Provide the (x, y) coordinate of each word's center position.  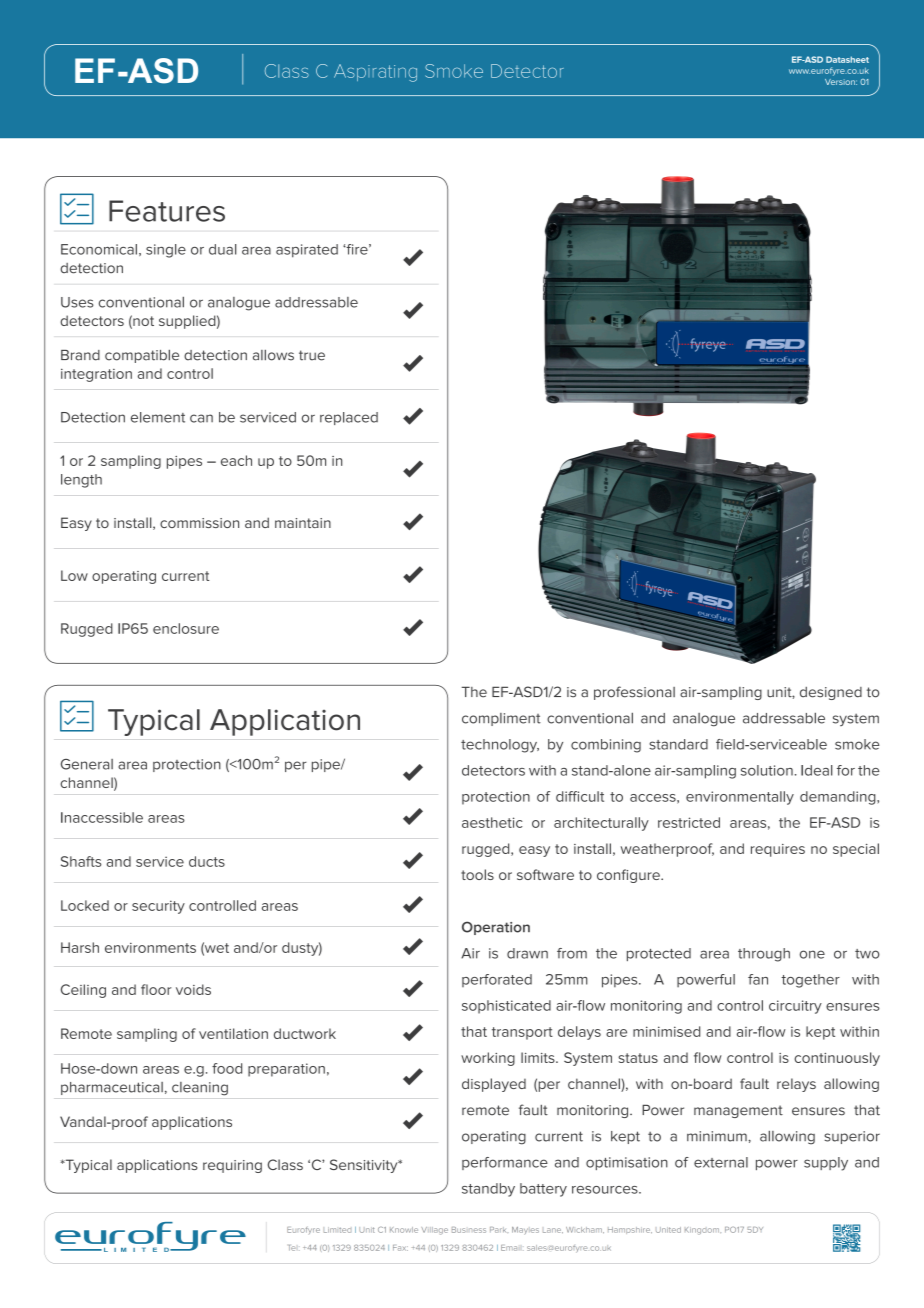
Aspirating (375, 73)
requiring (232, 1166)
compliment (501, 719)
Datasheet (847, 59)
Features (167, 211)
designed (831, 693)
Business (469, 1230)
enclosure (186, 628)
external (721, 1162)
